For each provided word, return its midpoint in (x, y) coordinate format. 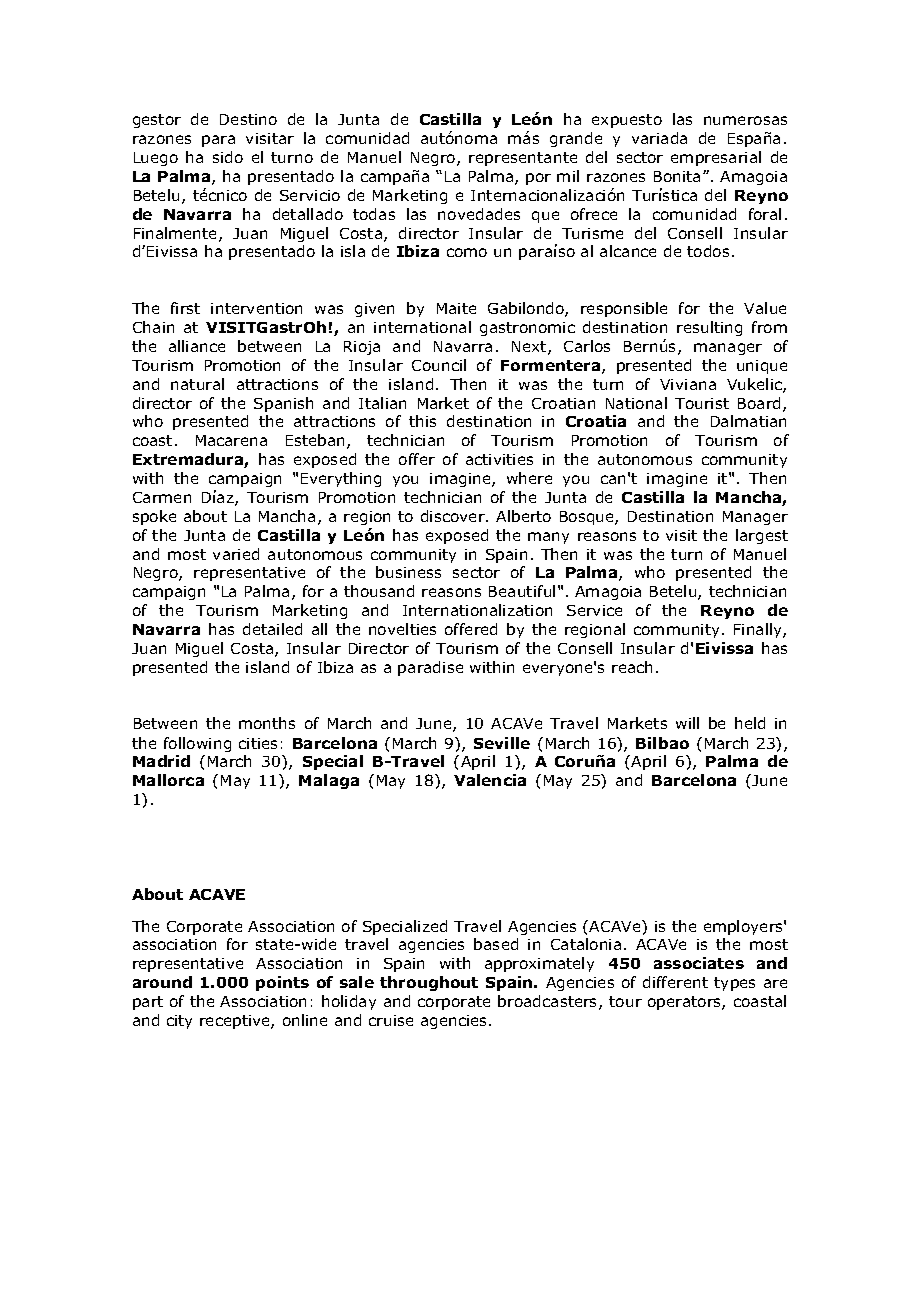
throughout (429, 983)
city (179, 1022)
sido (228, 157)
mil (568, 176)
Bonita (677, 176)
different (675, 982)
